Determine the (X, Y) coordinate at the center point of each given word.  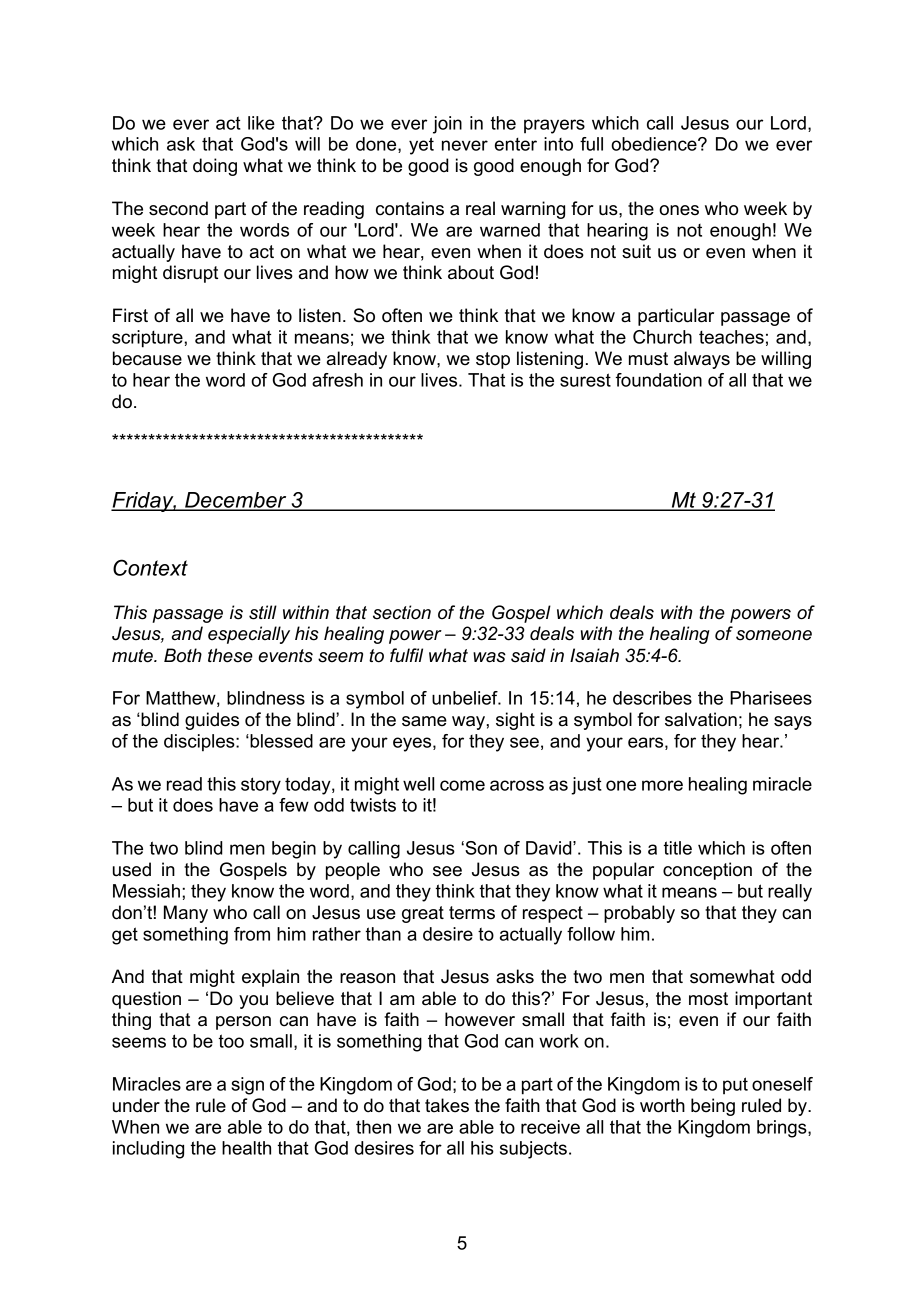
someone (774, 635)
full (591, 144)
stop (493, 360)
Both (183, 655)
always (702, 360)
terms (472, 913)
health (246, 1148)
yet (421, 146)
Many (186, 914)
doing (215, 167)
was (489, 657)
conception (707, 871)
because (147, 358)
